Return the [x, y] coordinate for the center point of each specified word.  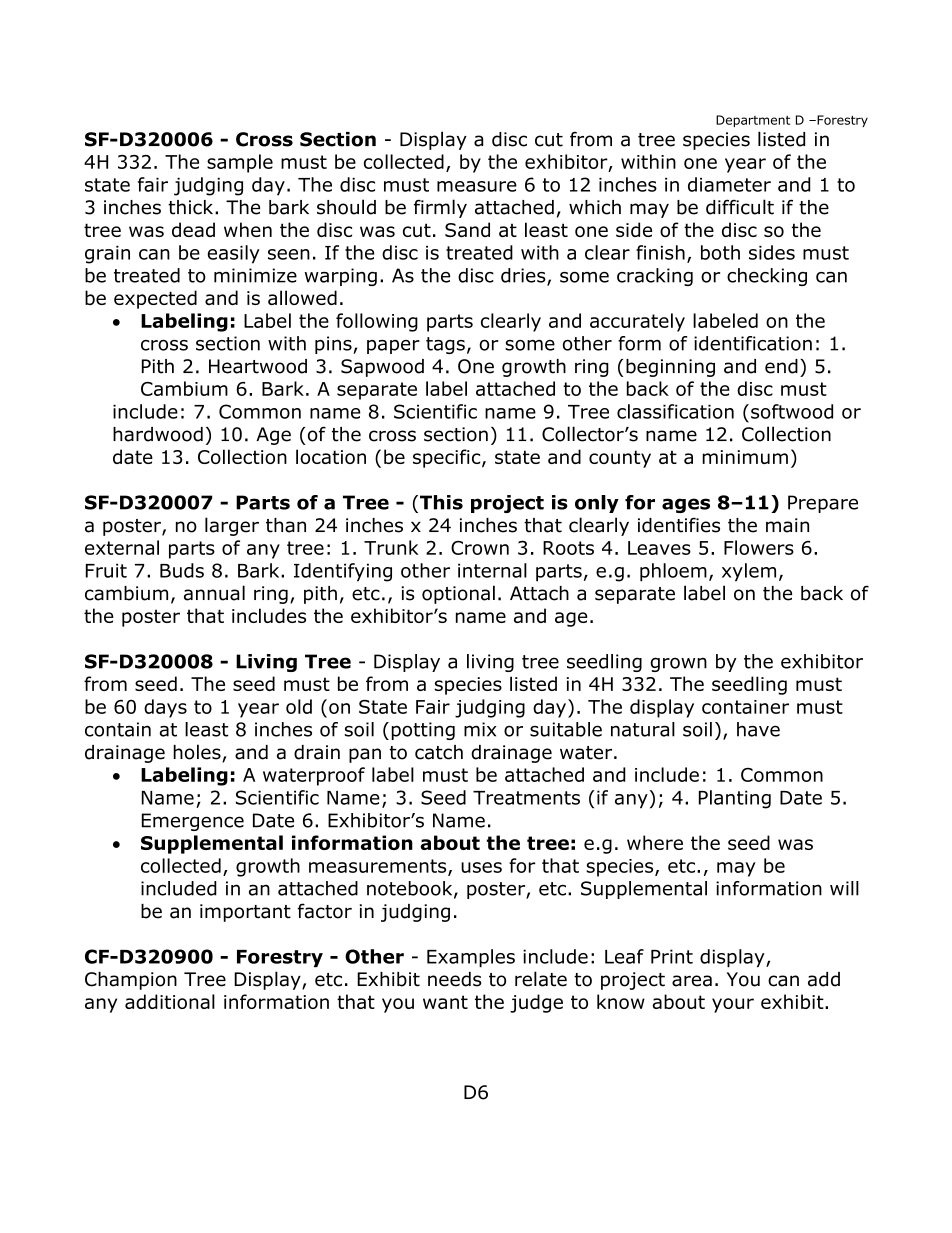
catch [439, 752]
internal [492, 570]
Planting [735, 799]
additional [170, 1001]
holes [198, 753]
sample [240, 163]
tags [445, 345]
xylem [749, 572]
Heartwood [258, 366]
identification [753, 343]
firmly [440, 208]
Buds [182, 570]
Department [753, 121]
